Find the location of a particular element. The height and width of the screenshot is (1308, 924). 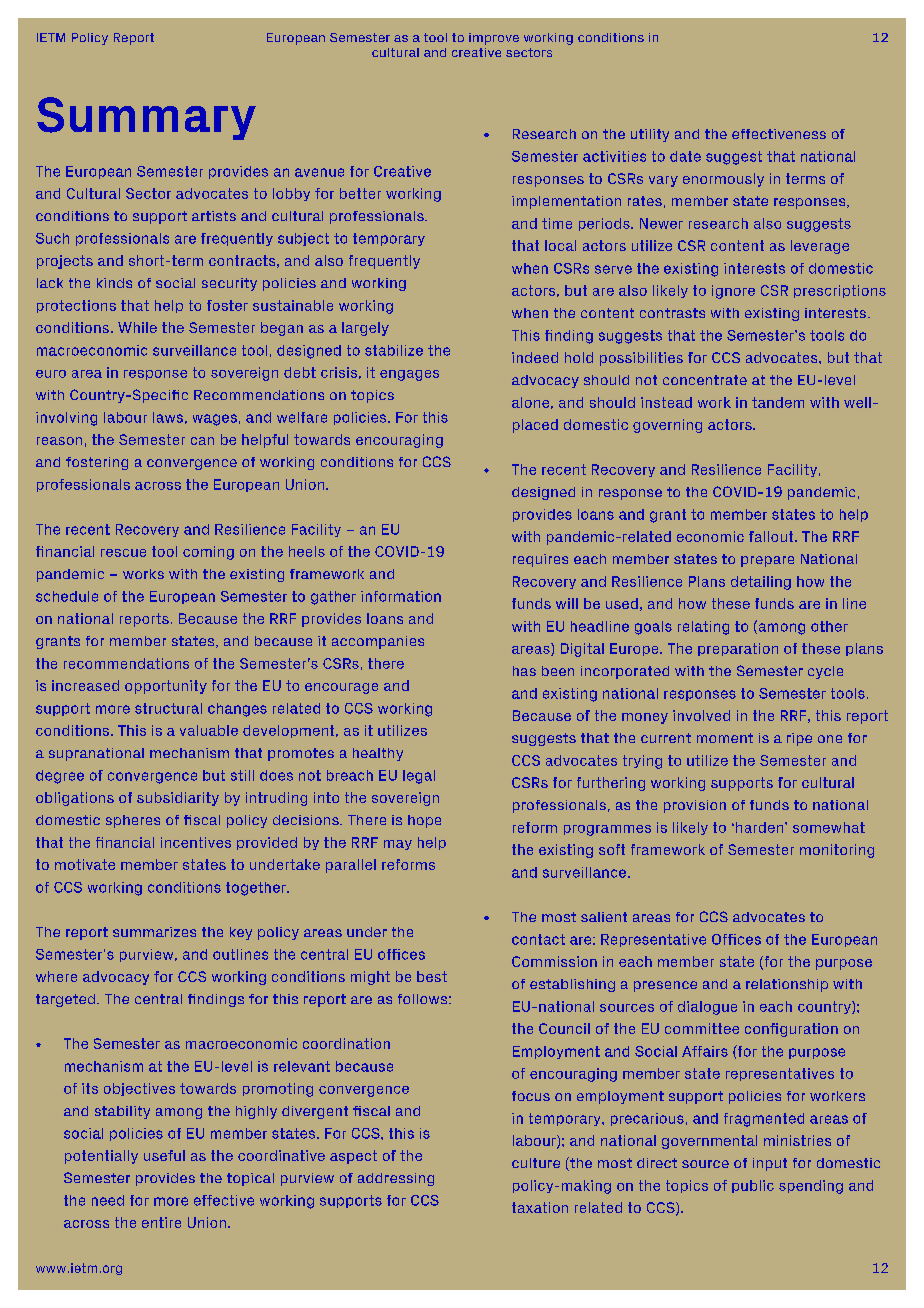

While is located at coordinates (137, 327).
